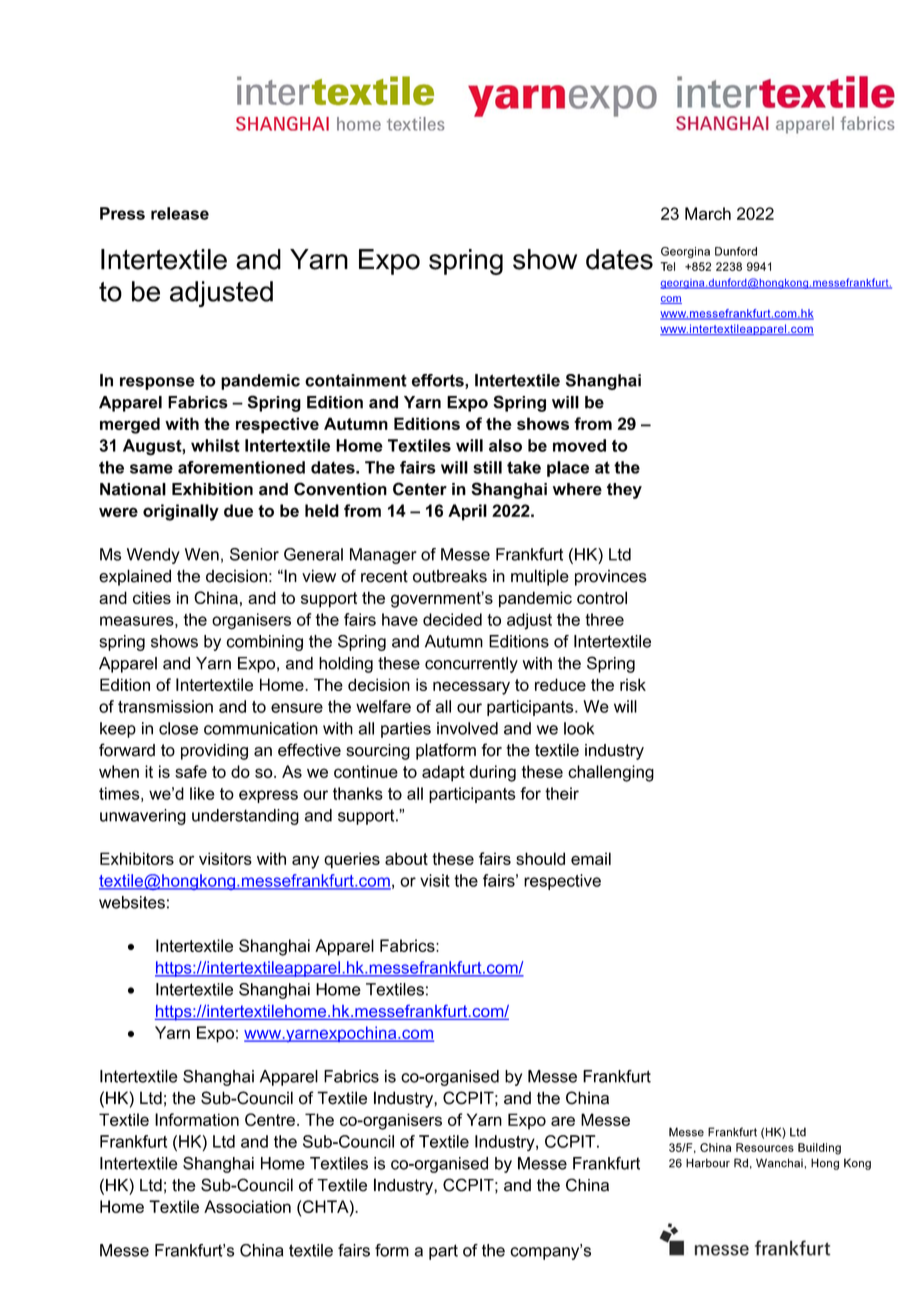 This image has height=1308, width=924. Describe the element at coordinates (708, 213) in the image. I see `March` at that location.
